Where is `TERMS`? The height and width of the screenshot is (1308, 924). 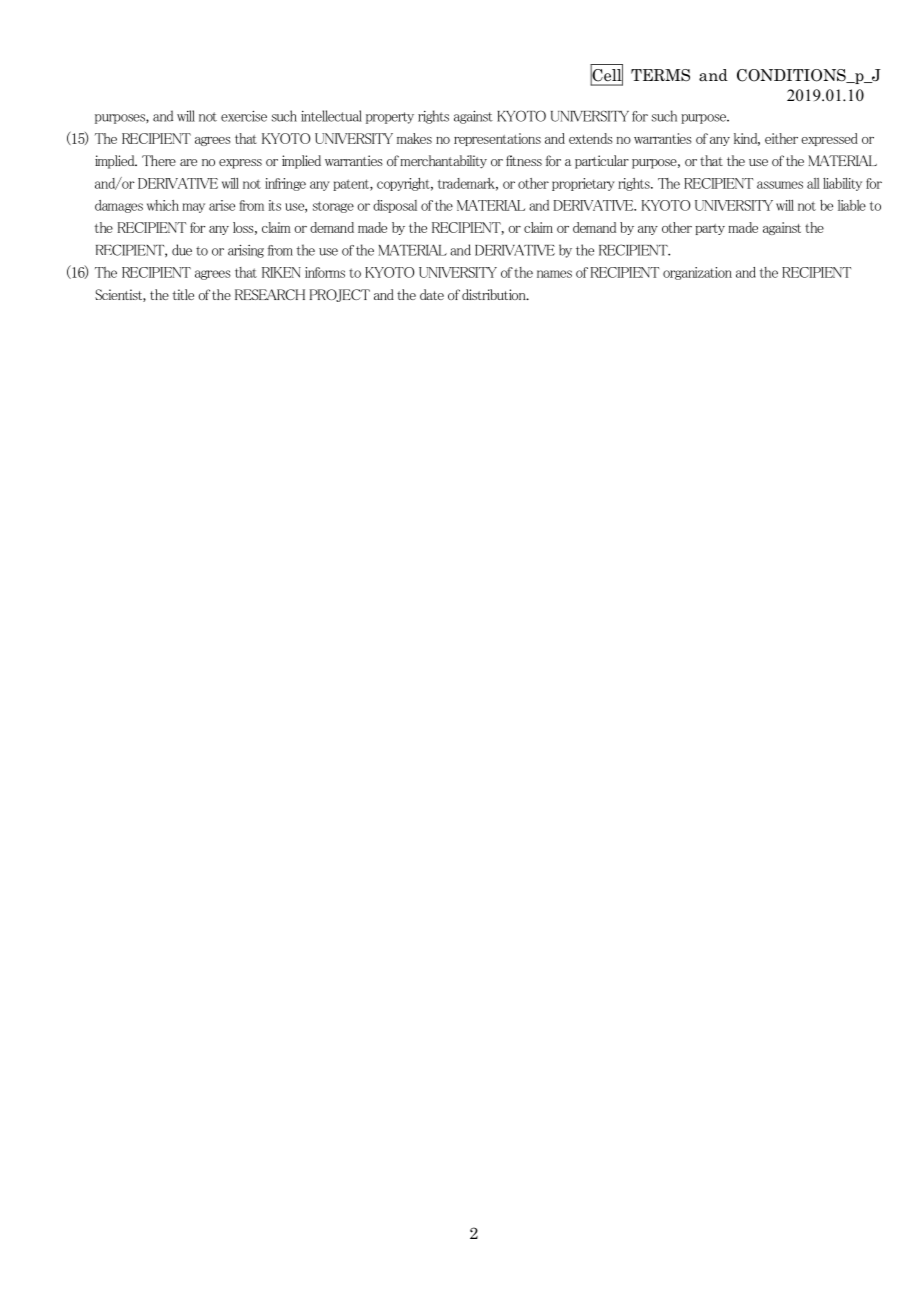
TERMS is located at coordinates (660, 75).
